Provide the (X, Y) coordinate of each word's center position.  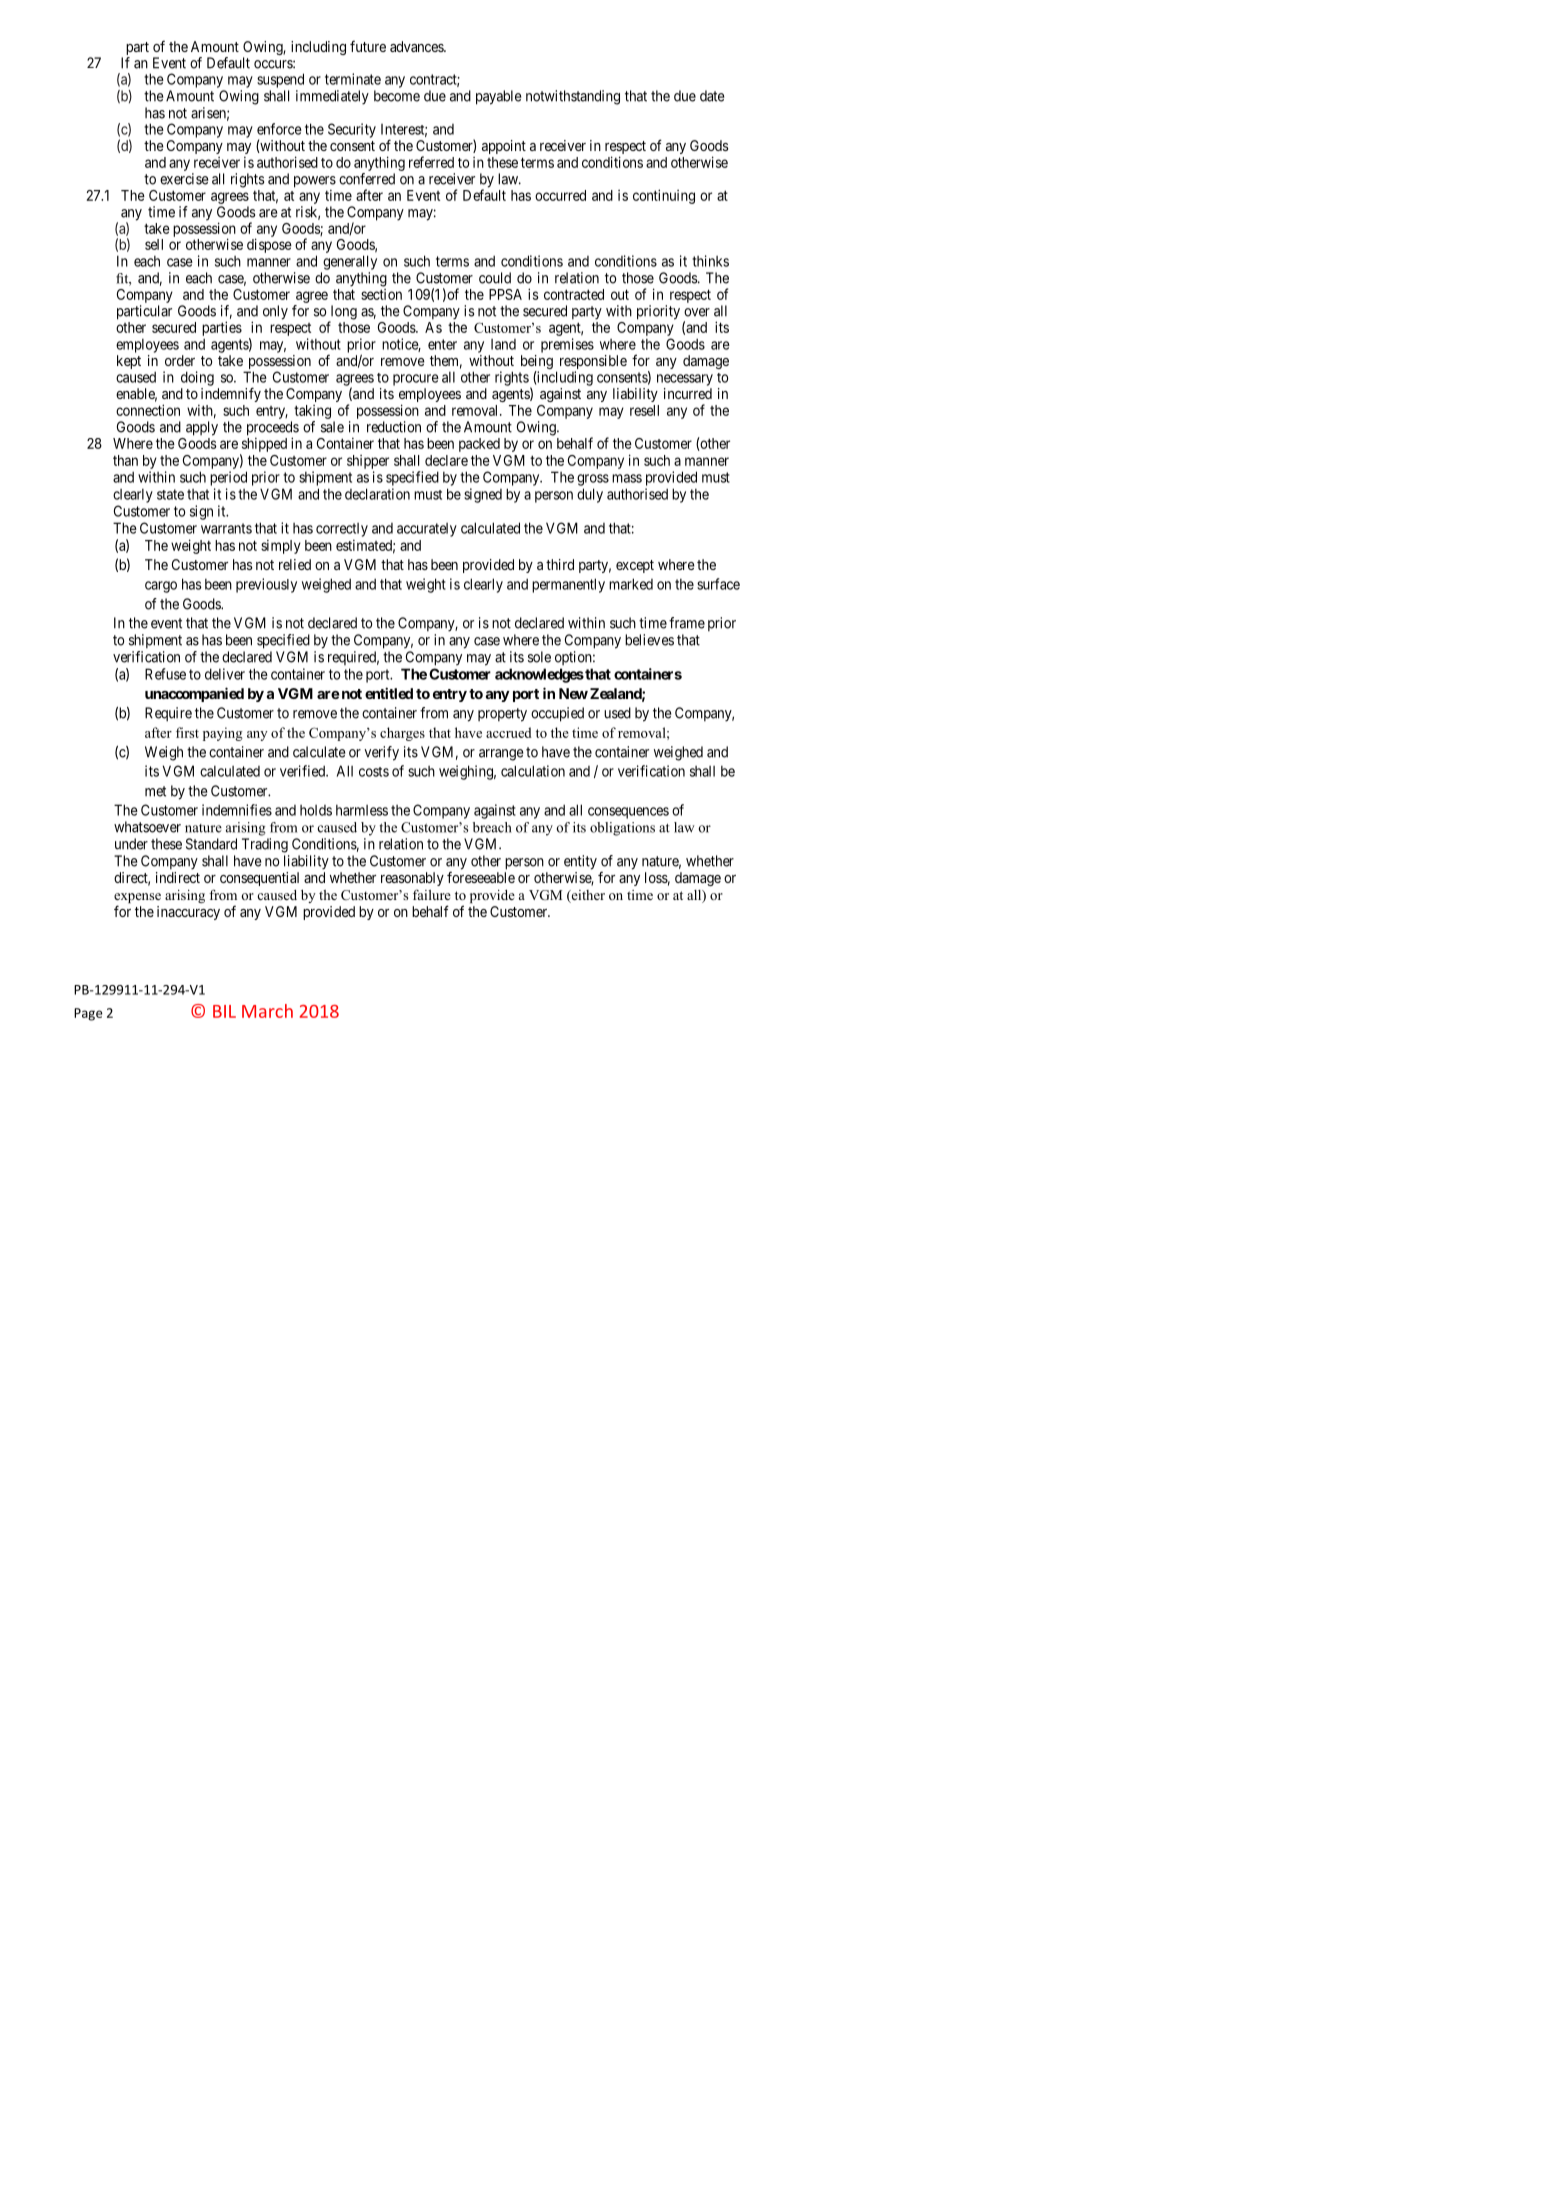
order (180, 360)
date (712, 96)
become (397, 96)
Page (88, 1014)
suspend (280, 80)
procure (416, 380)
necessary (685, 380)
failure (432, 894)
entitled (389, 693)
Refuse (165, 674)
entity (580, 862)
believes (649, 640)
